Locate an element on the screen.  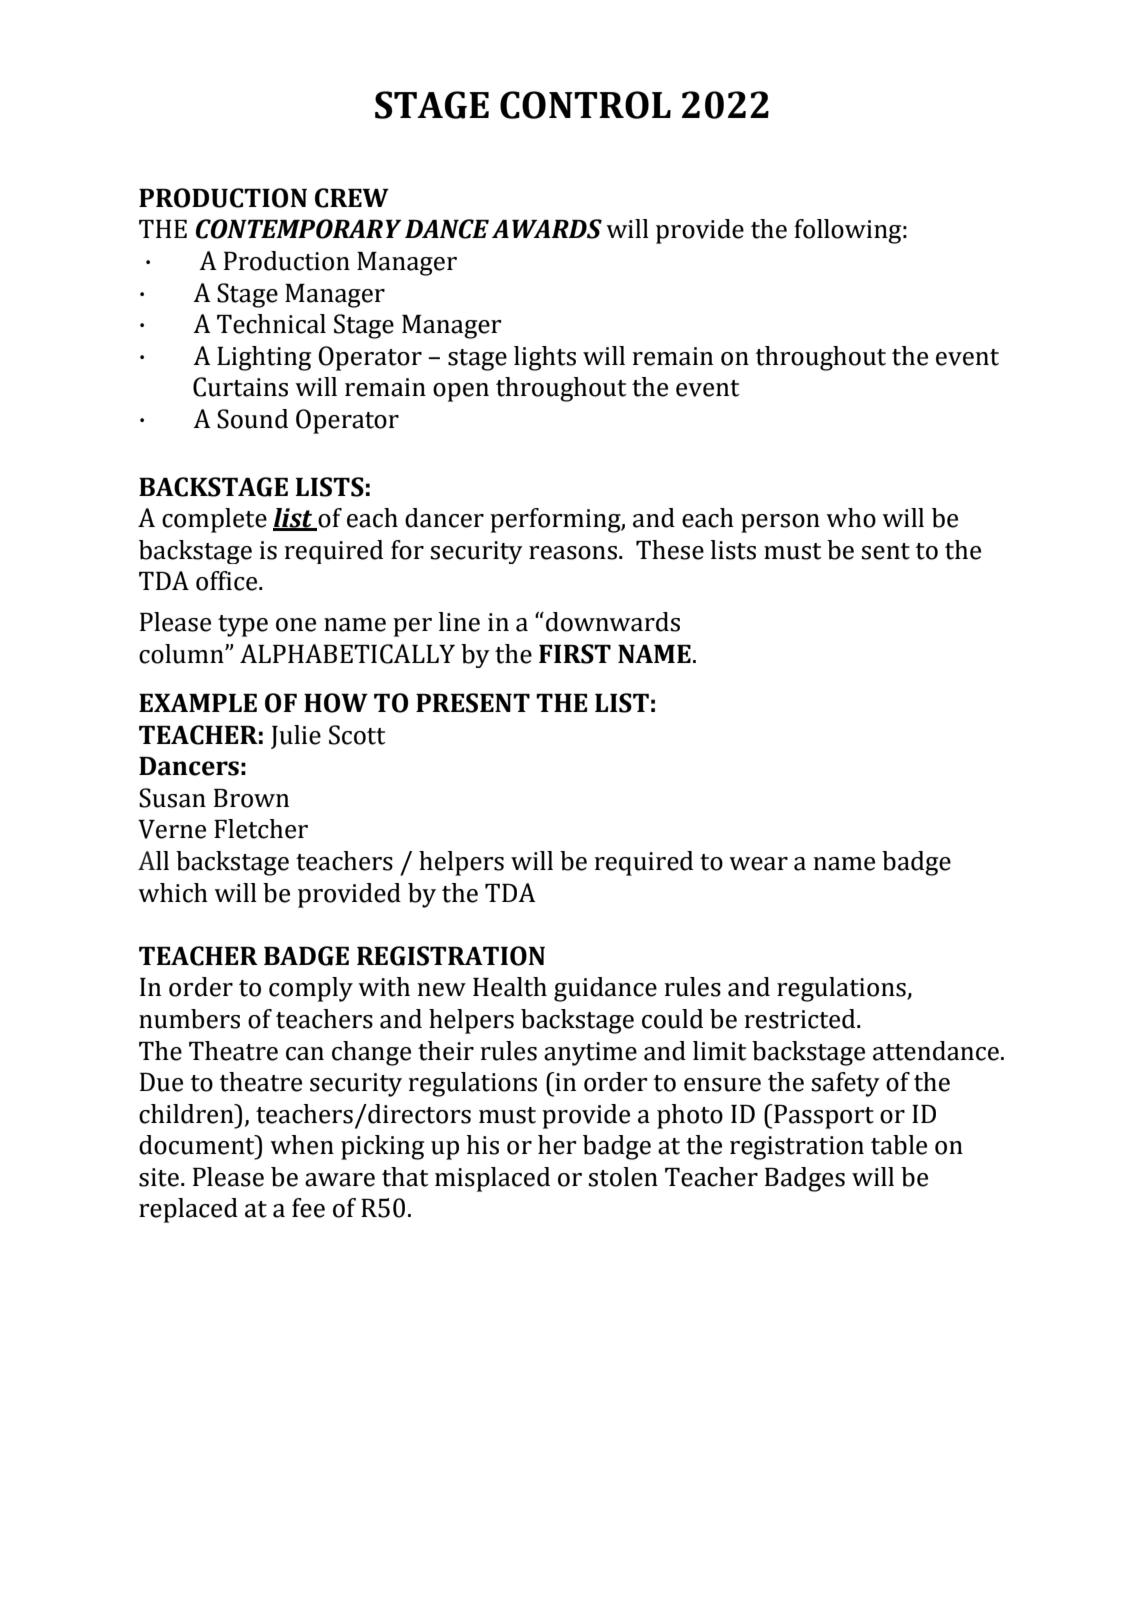
document is located at coordinates (198, 1145).
